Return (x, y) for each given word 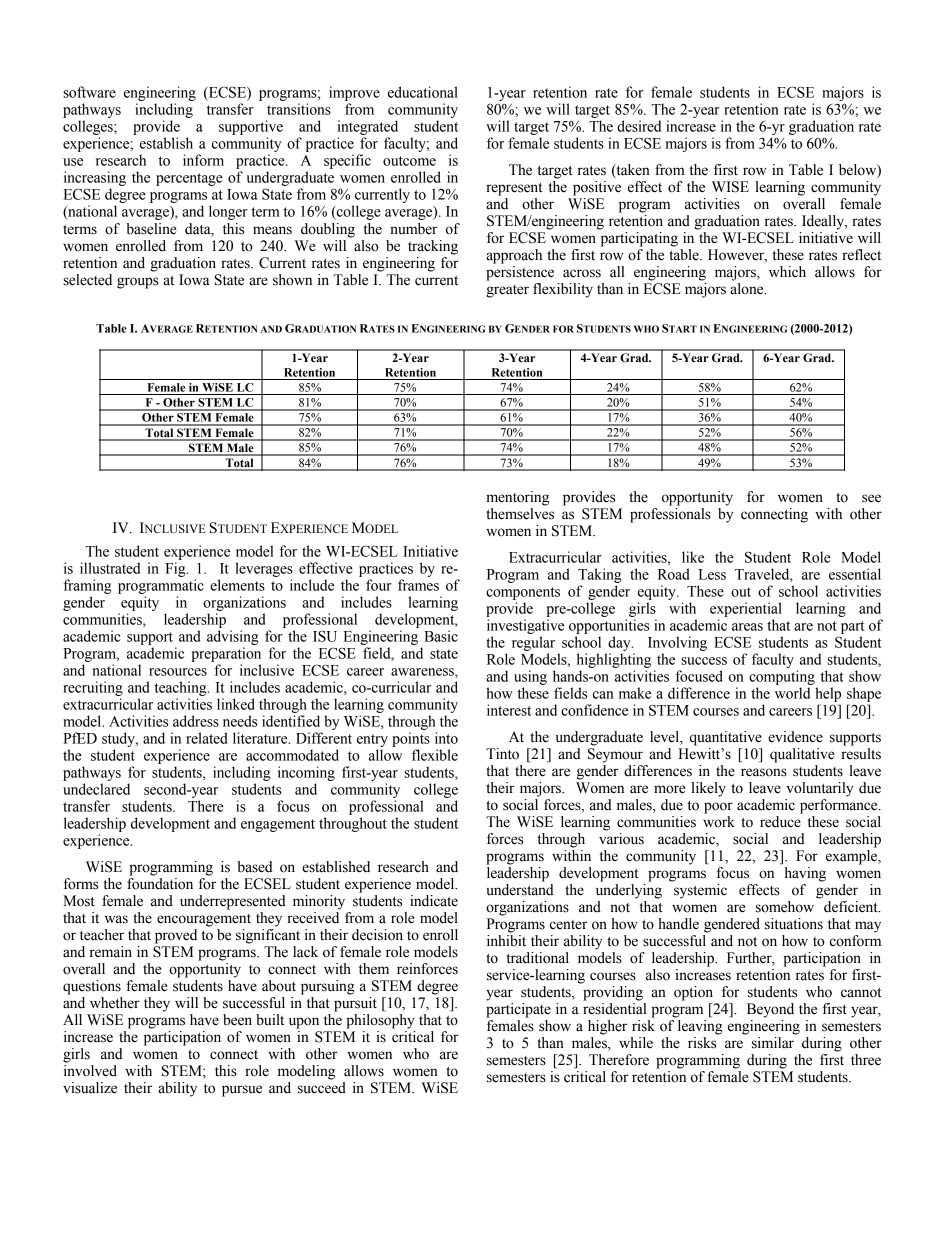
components (523, 593)
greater (507, 291)
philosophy (380, 1021)
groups (137, 283)
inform (203, 160)
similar (773, 1043)
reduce (780, 822)
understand (520, 890)
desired (639, 126)
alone (748, 289)
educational (423, 92)
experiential (746, 609)
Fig (176, 569)
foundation (160, 884)
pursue (242, 1091)
